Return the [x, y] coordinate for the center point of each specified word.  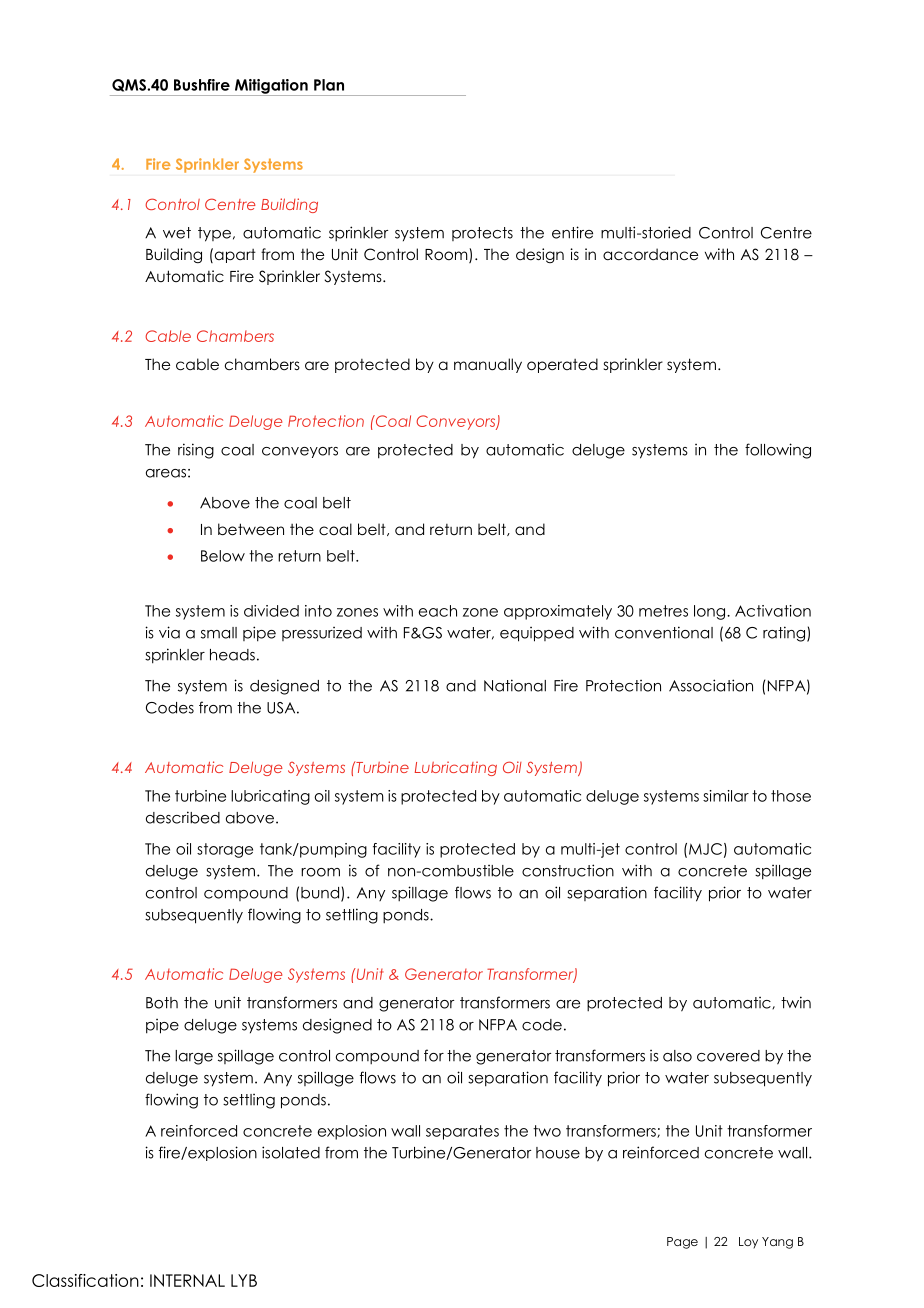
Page [682, 1243]
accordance [650, 254]
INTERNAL [187, 1280]
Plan [329, 85]
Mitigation [271, 87]
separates [462, 1132]
